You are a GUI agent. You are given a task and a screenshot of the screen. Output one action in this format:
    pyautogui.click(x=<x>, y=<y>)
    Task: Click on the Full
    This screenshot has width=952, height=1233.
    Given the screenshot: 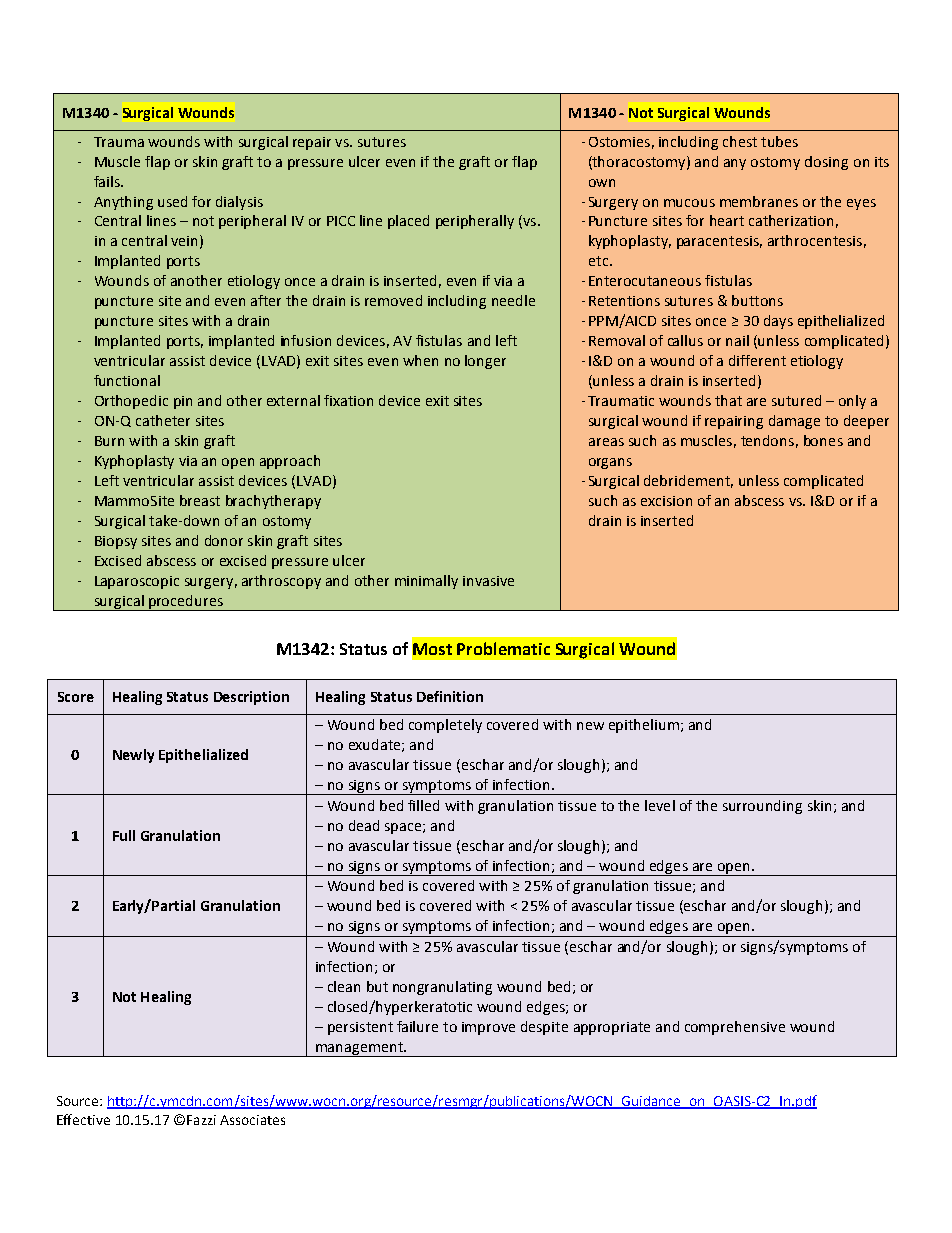 What is the action you would take?
    pyautogui.click(x=124, y=835)
